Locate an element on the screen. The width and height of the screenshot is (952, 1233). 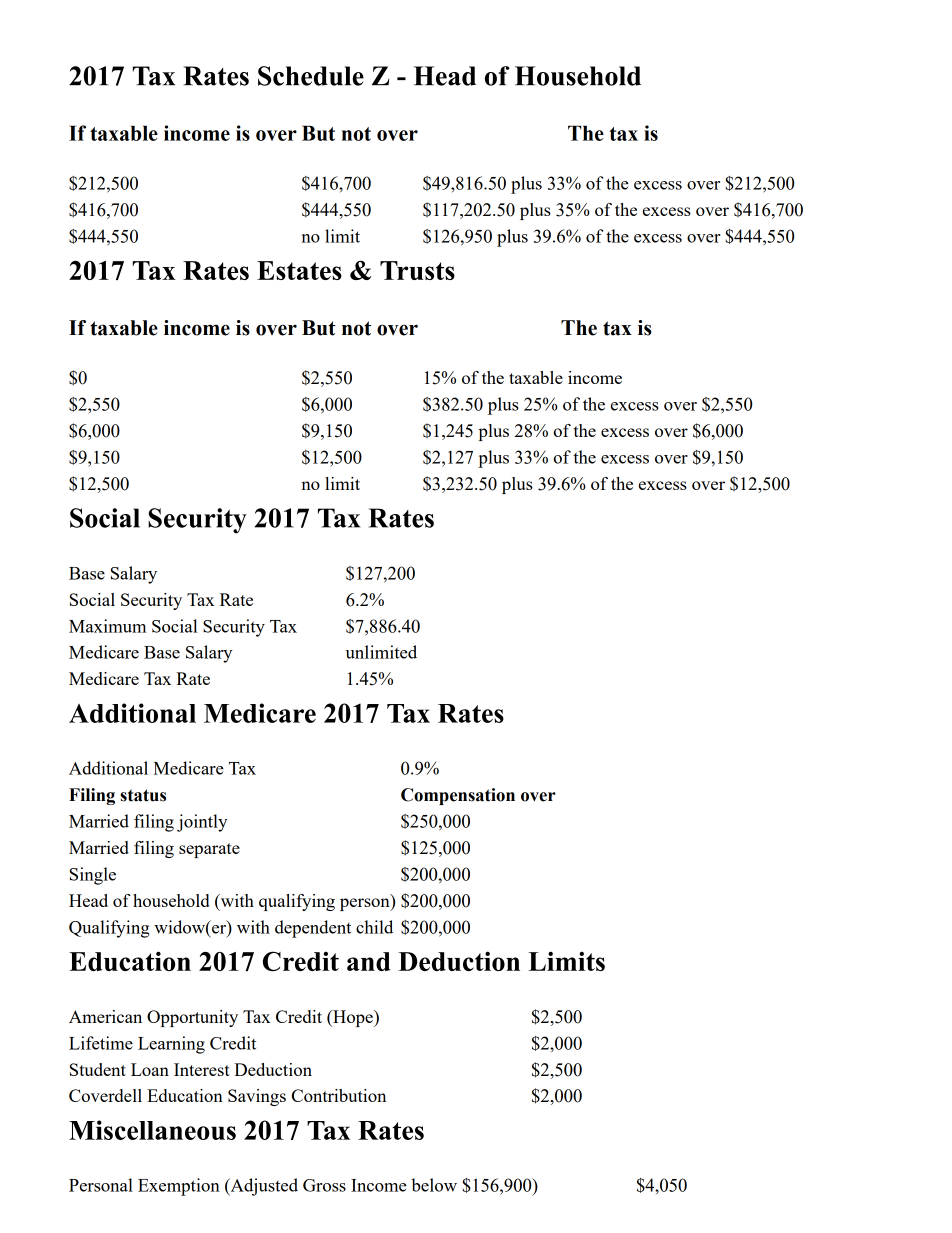
American is located at coordinates (105, 1016).
